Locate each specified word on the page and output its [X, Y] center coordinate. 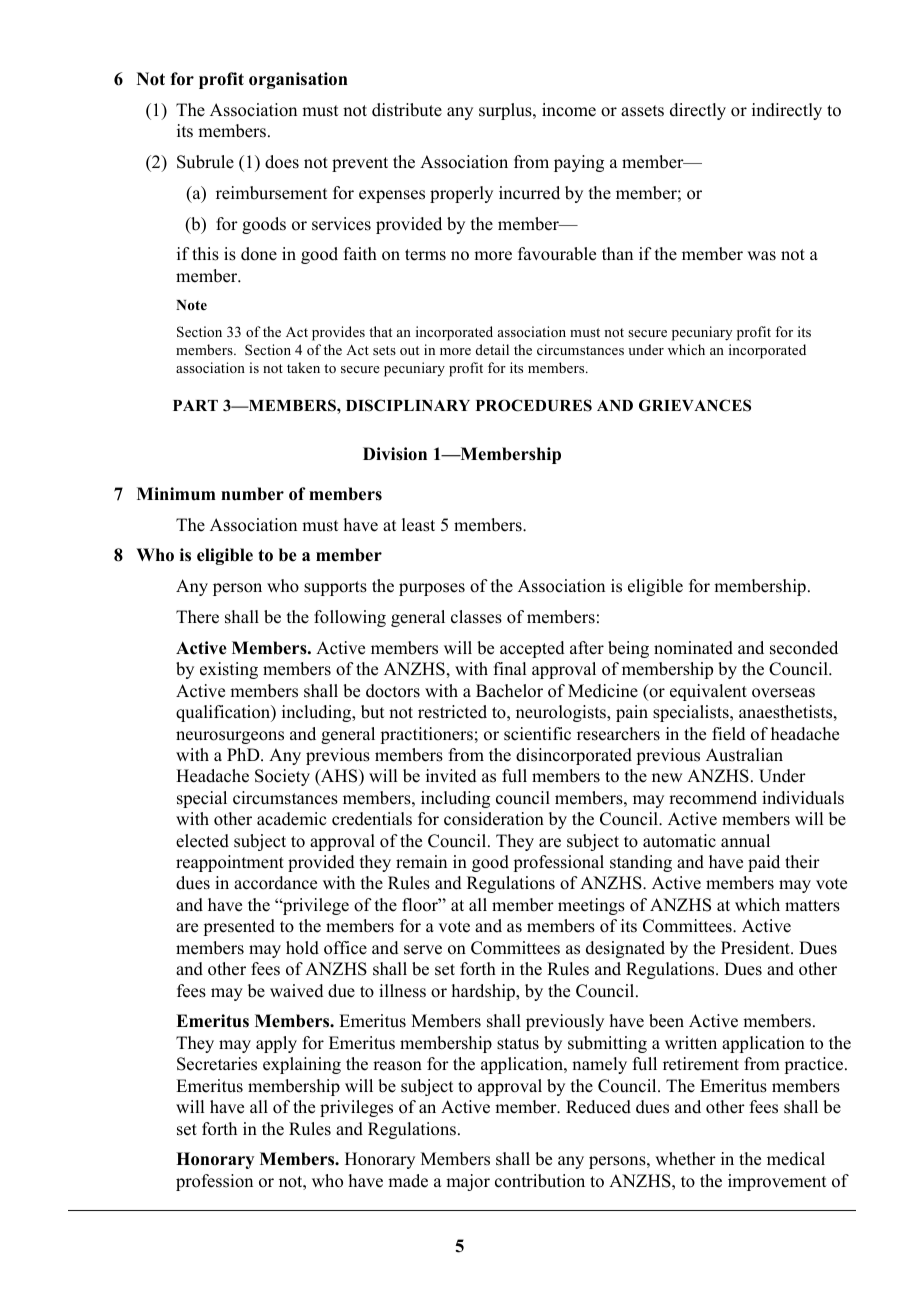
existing [229, 670]
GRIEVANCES [695, 405]
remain [421, 862]
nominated [693, 648]
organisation [298, 80]
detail [492, 349]
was [761, 256]
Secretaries [217, 1064]
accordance [275, 883]
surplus [506, 111]
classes [476, 617]
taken [303, 367]
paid [764, 863]
